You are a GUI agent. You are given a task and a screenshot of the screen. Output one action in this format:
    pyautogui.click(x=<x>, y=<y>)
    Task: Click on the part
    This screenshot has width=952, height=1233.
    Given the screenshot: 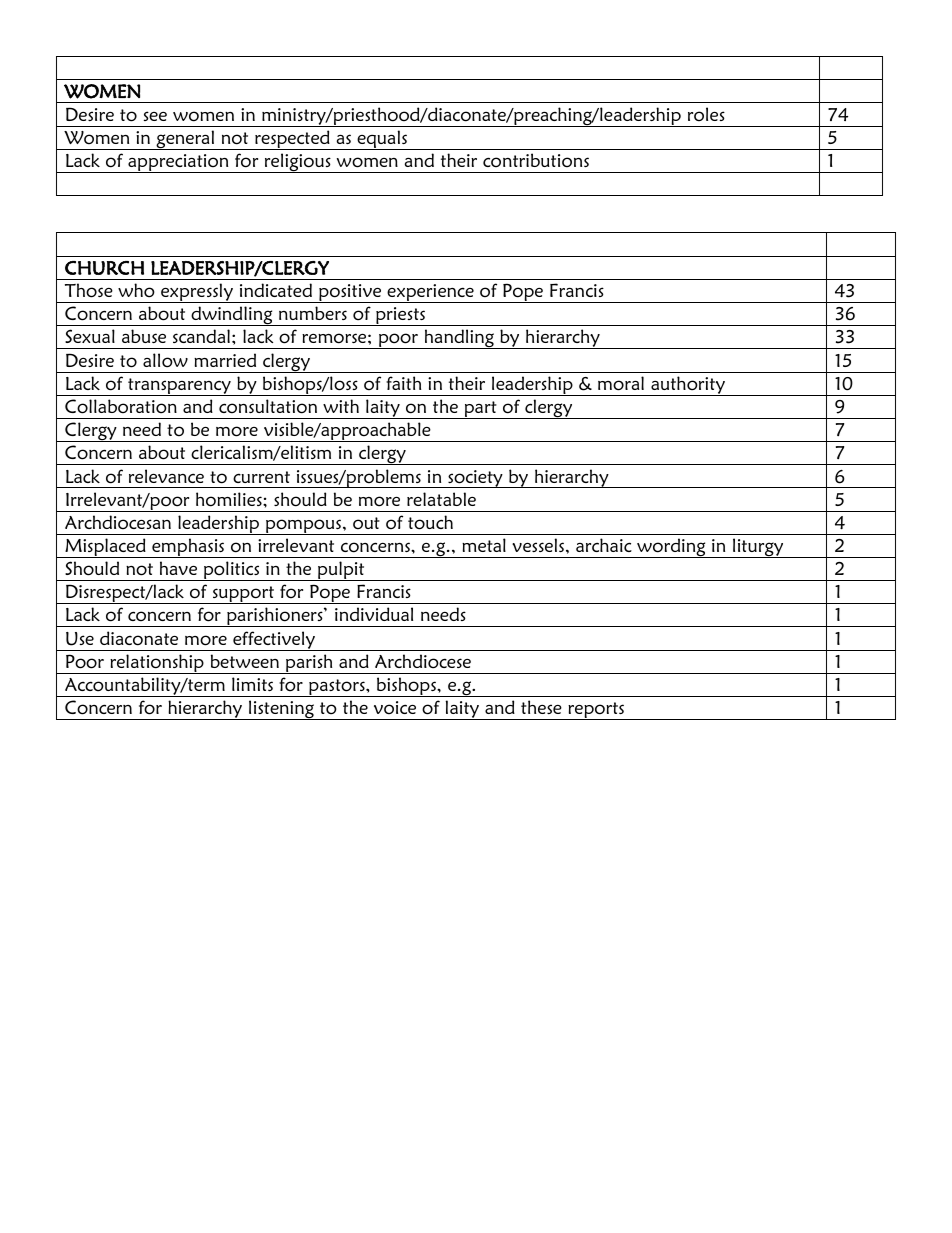 What is the action you would take?
    pyautogui.click(x=480, y=410)
